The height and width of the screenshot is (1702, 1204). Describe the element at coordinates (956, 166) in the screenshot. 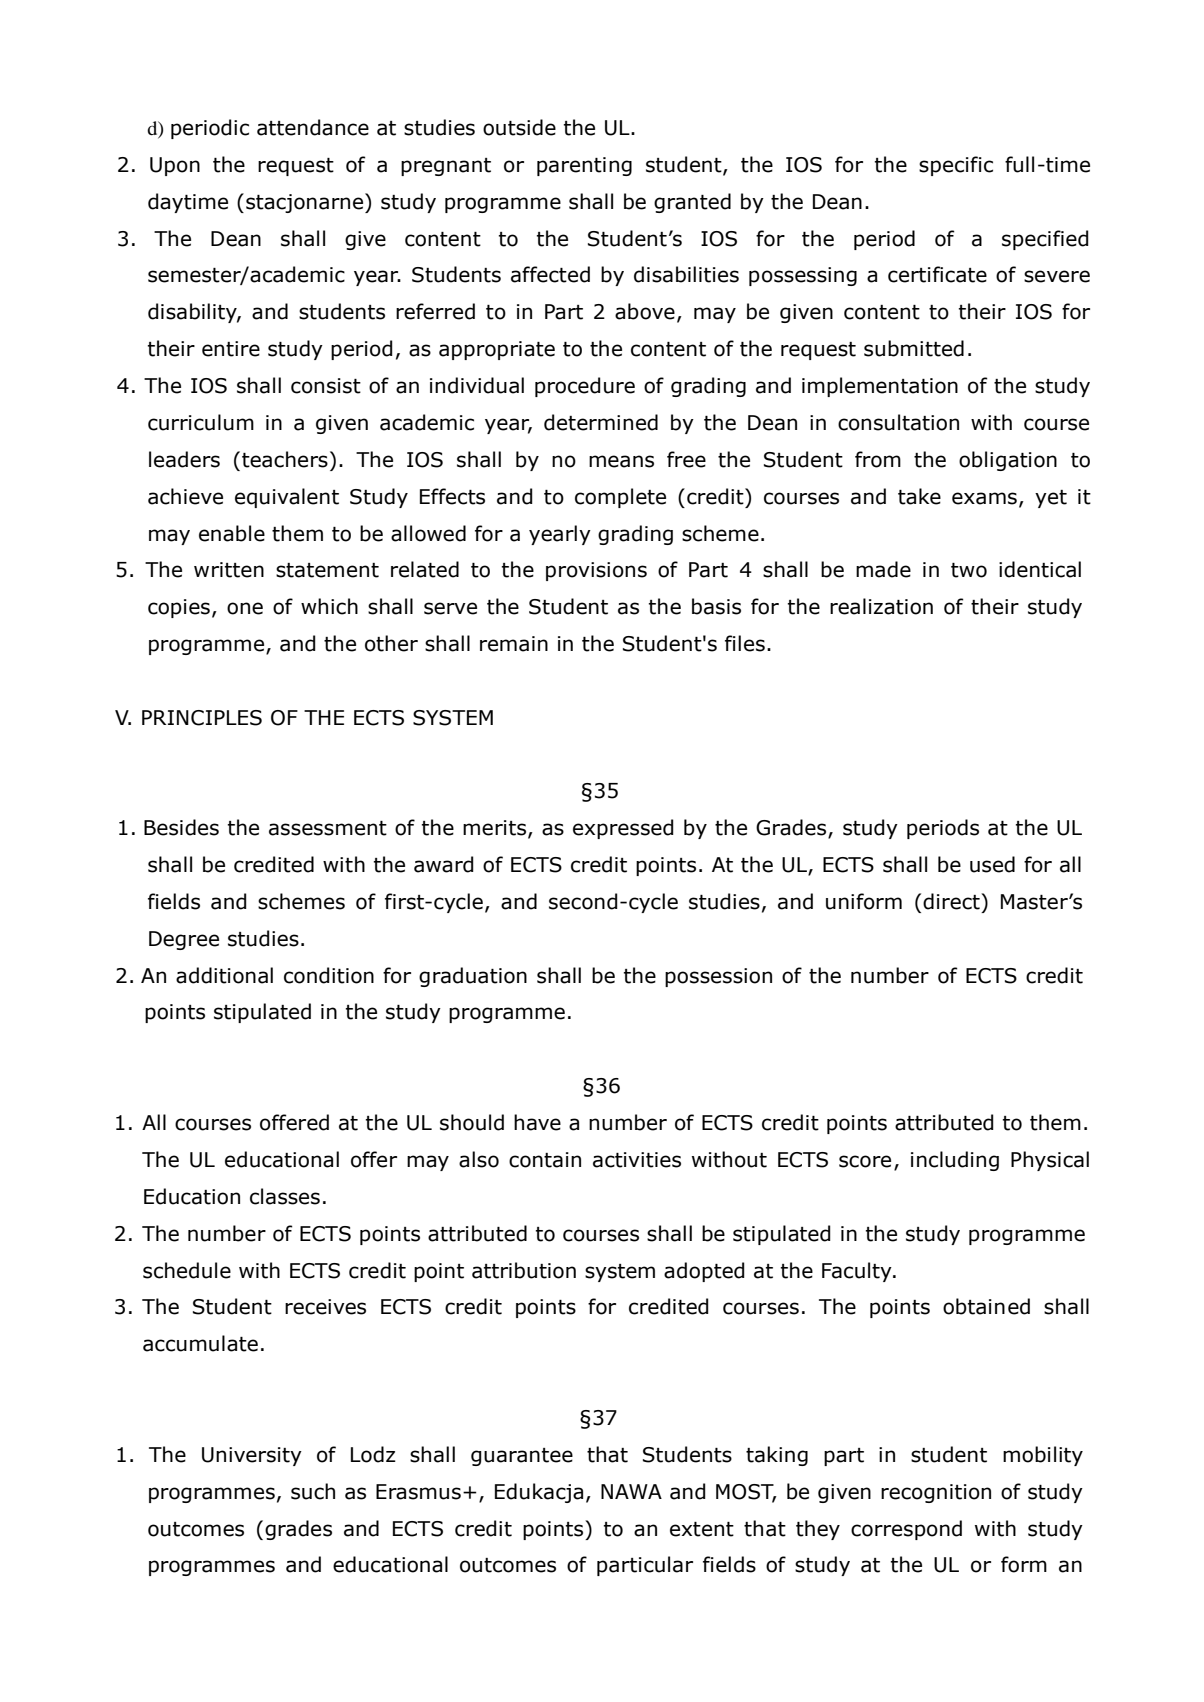

I see `specific` at that location.
